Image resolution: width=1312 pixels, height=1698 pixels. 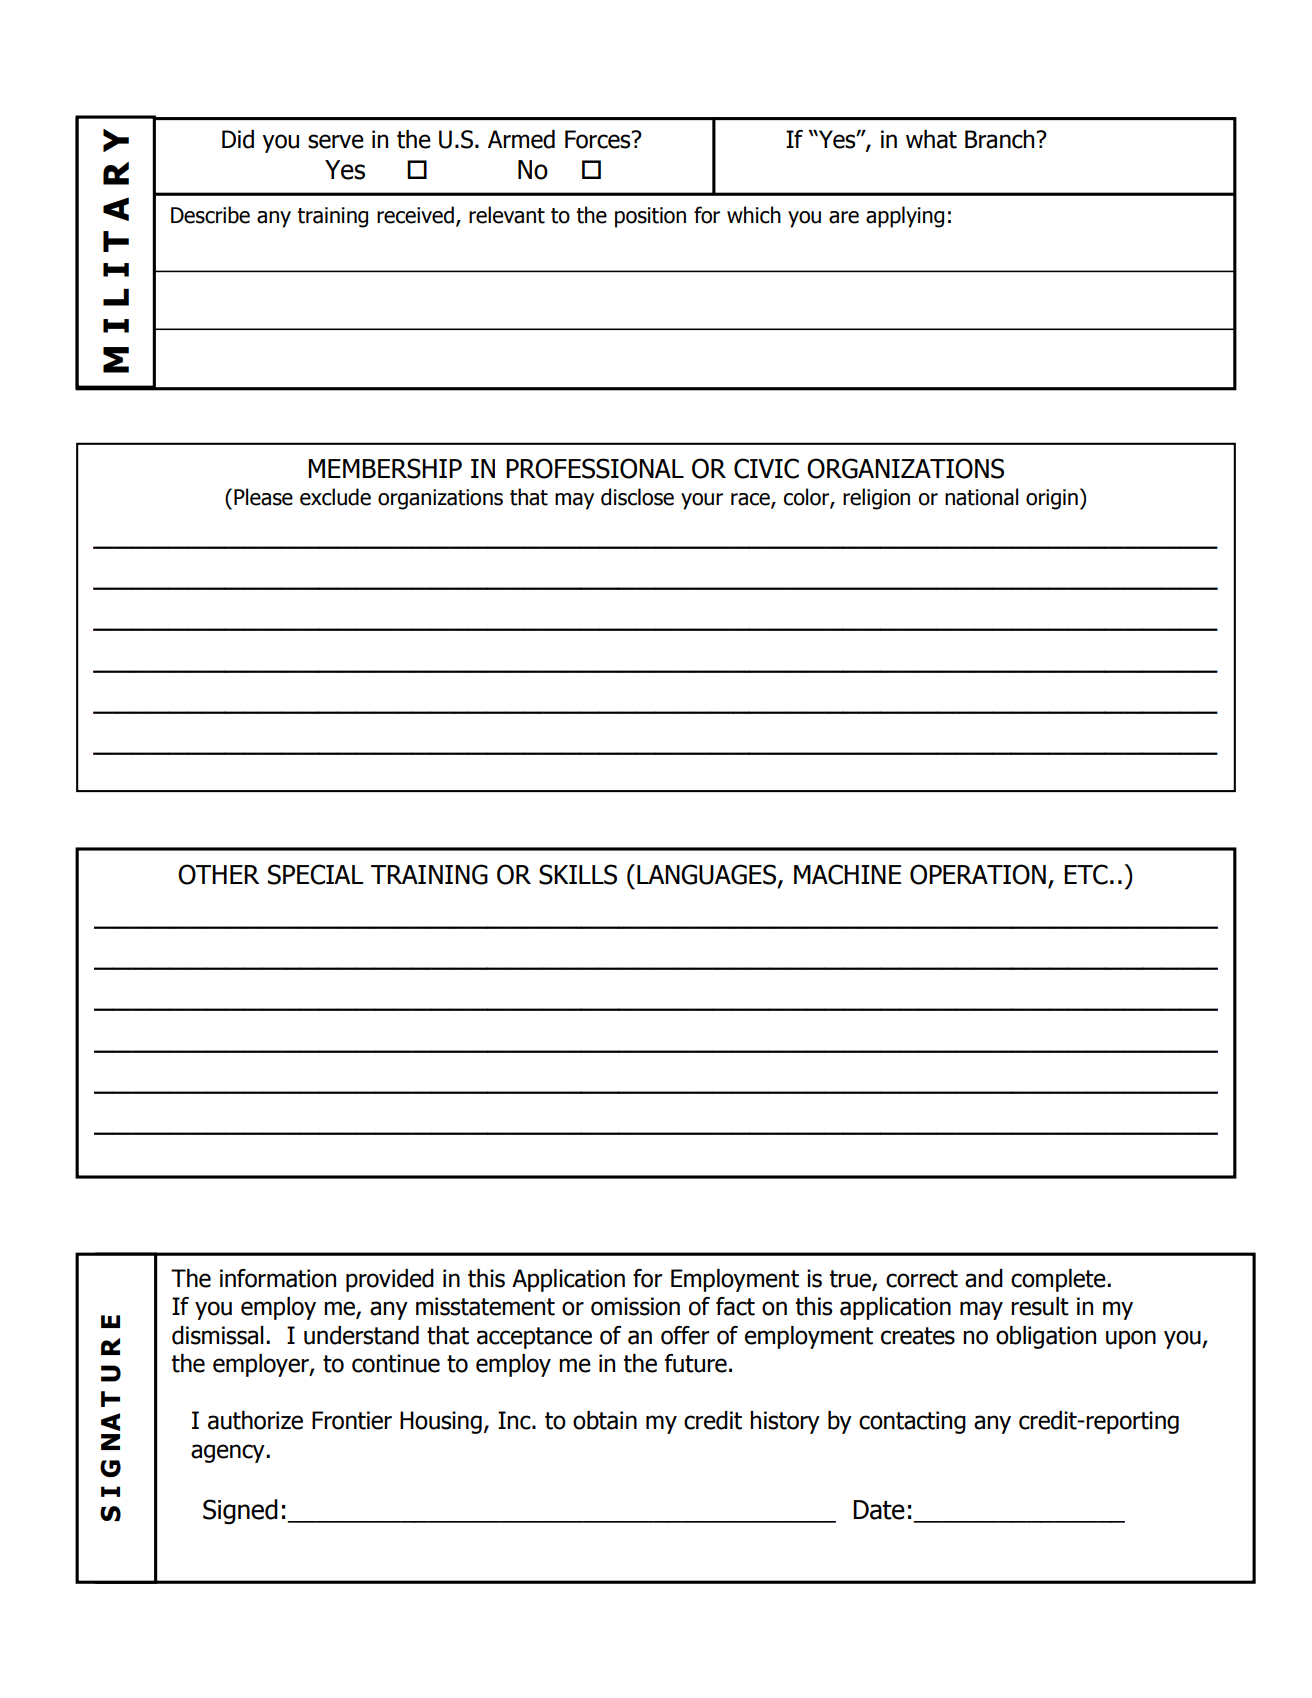 I want to click on Branch, so click(x=1001, y=139).
